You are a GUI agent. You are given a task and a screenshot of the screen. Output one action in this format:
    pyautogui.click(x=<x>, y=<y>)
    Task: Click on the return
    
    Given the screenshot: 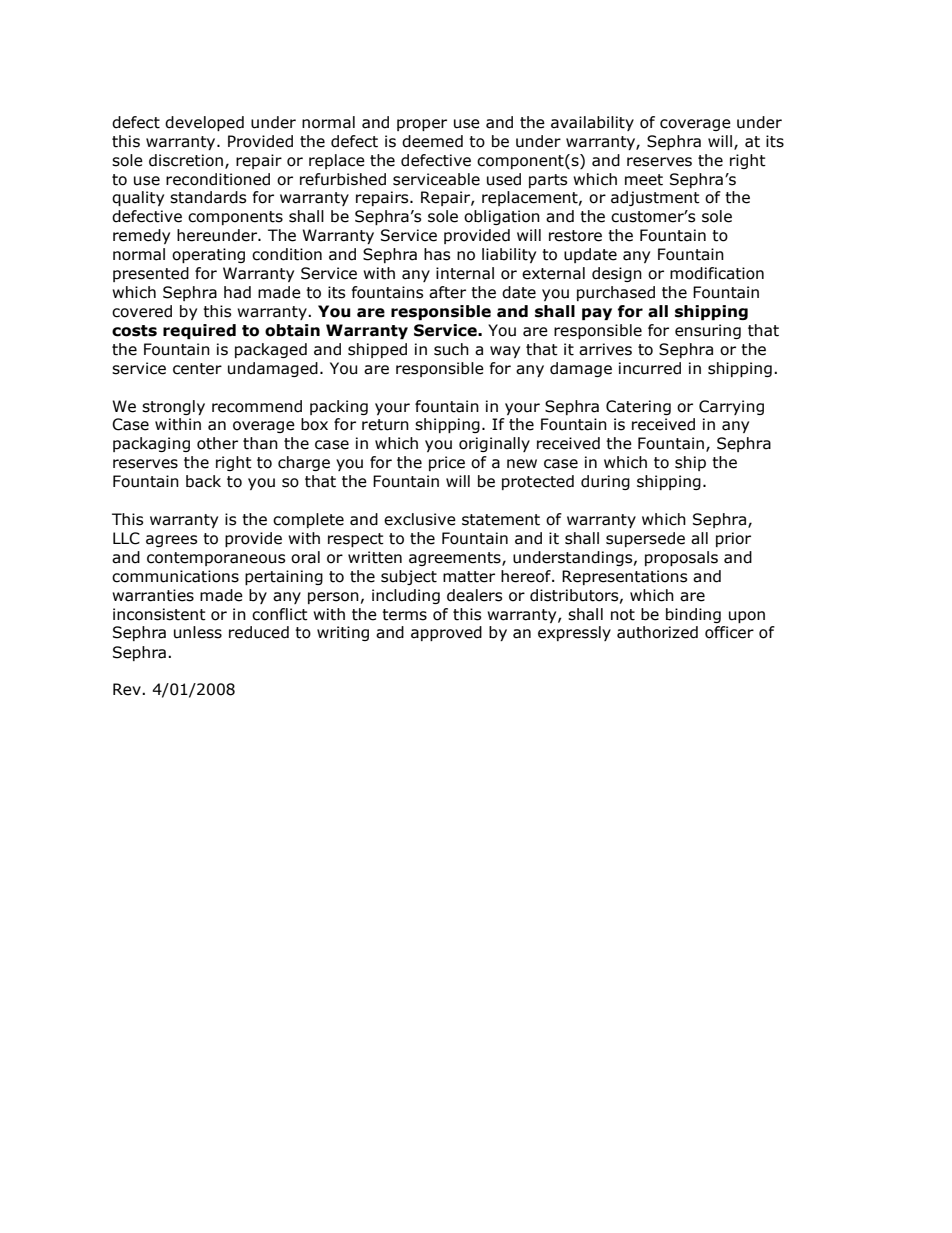 What is the action you would take?
    pyautogui.click(x=385, y=425)
